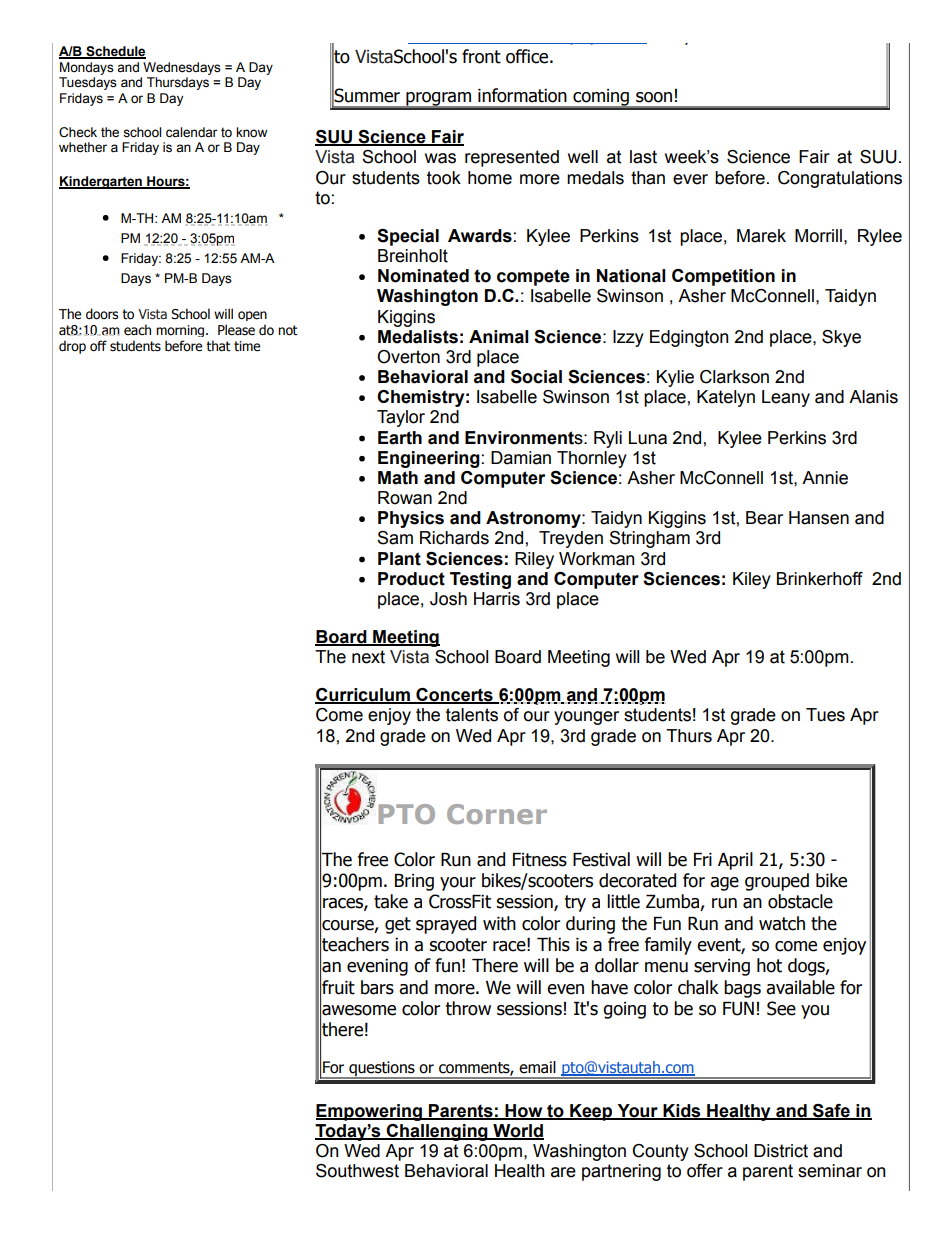  I want to click on Annie, so click(825, 478).
